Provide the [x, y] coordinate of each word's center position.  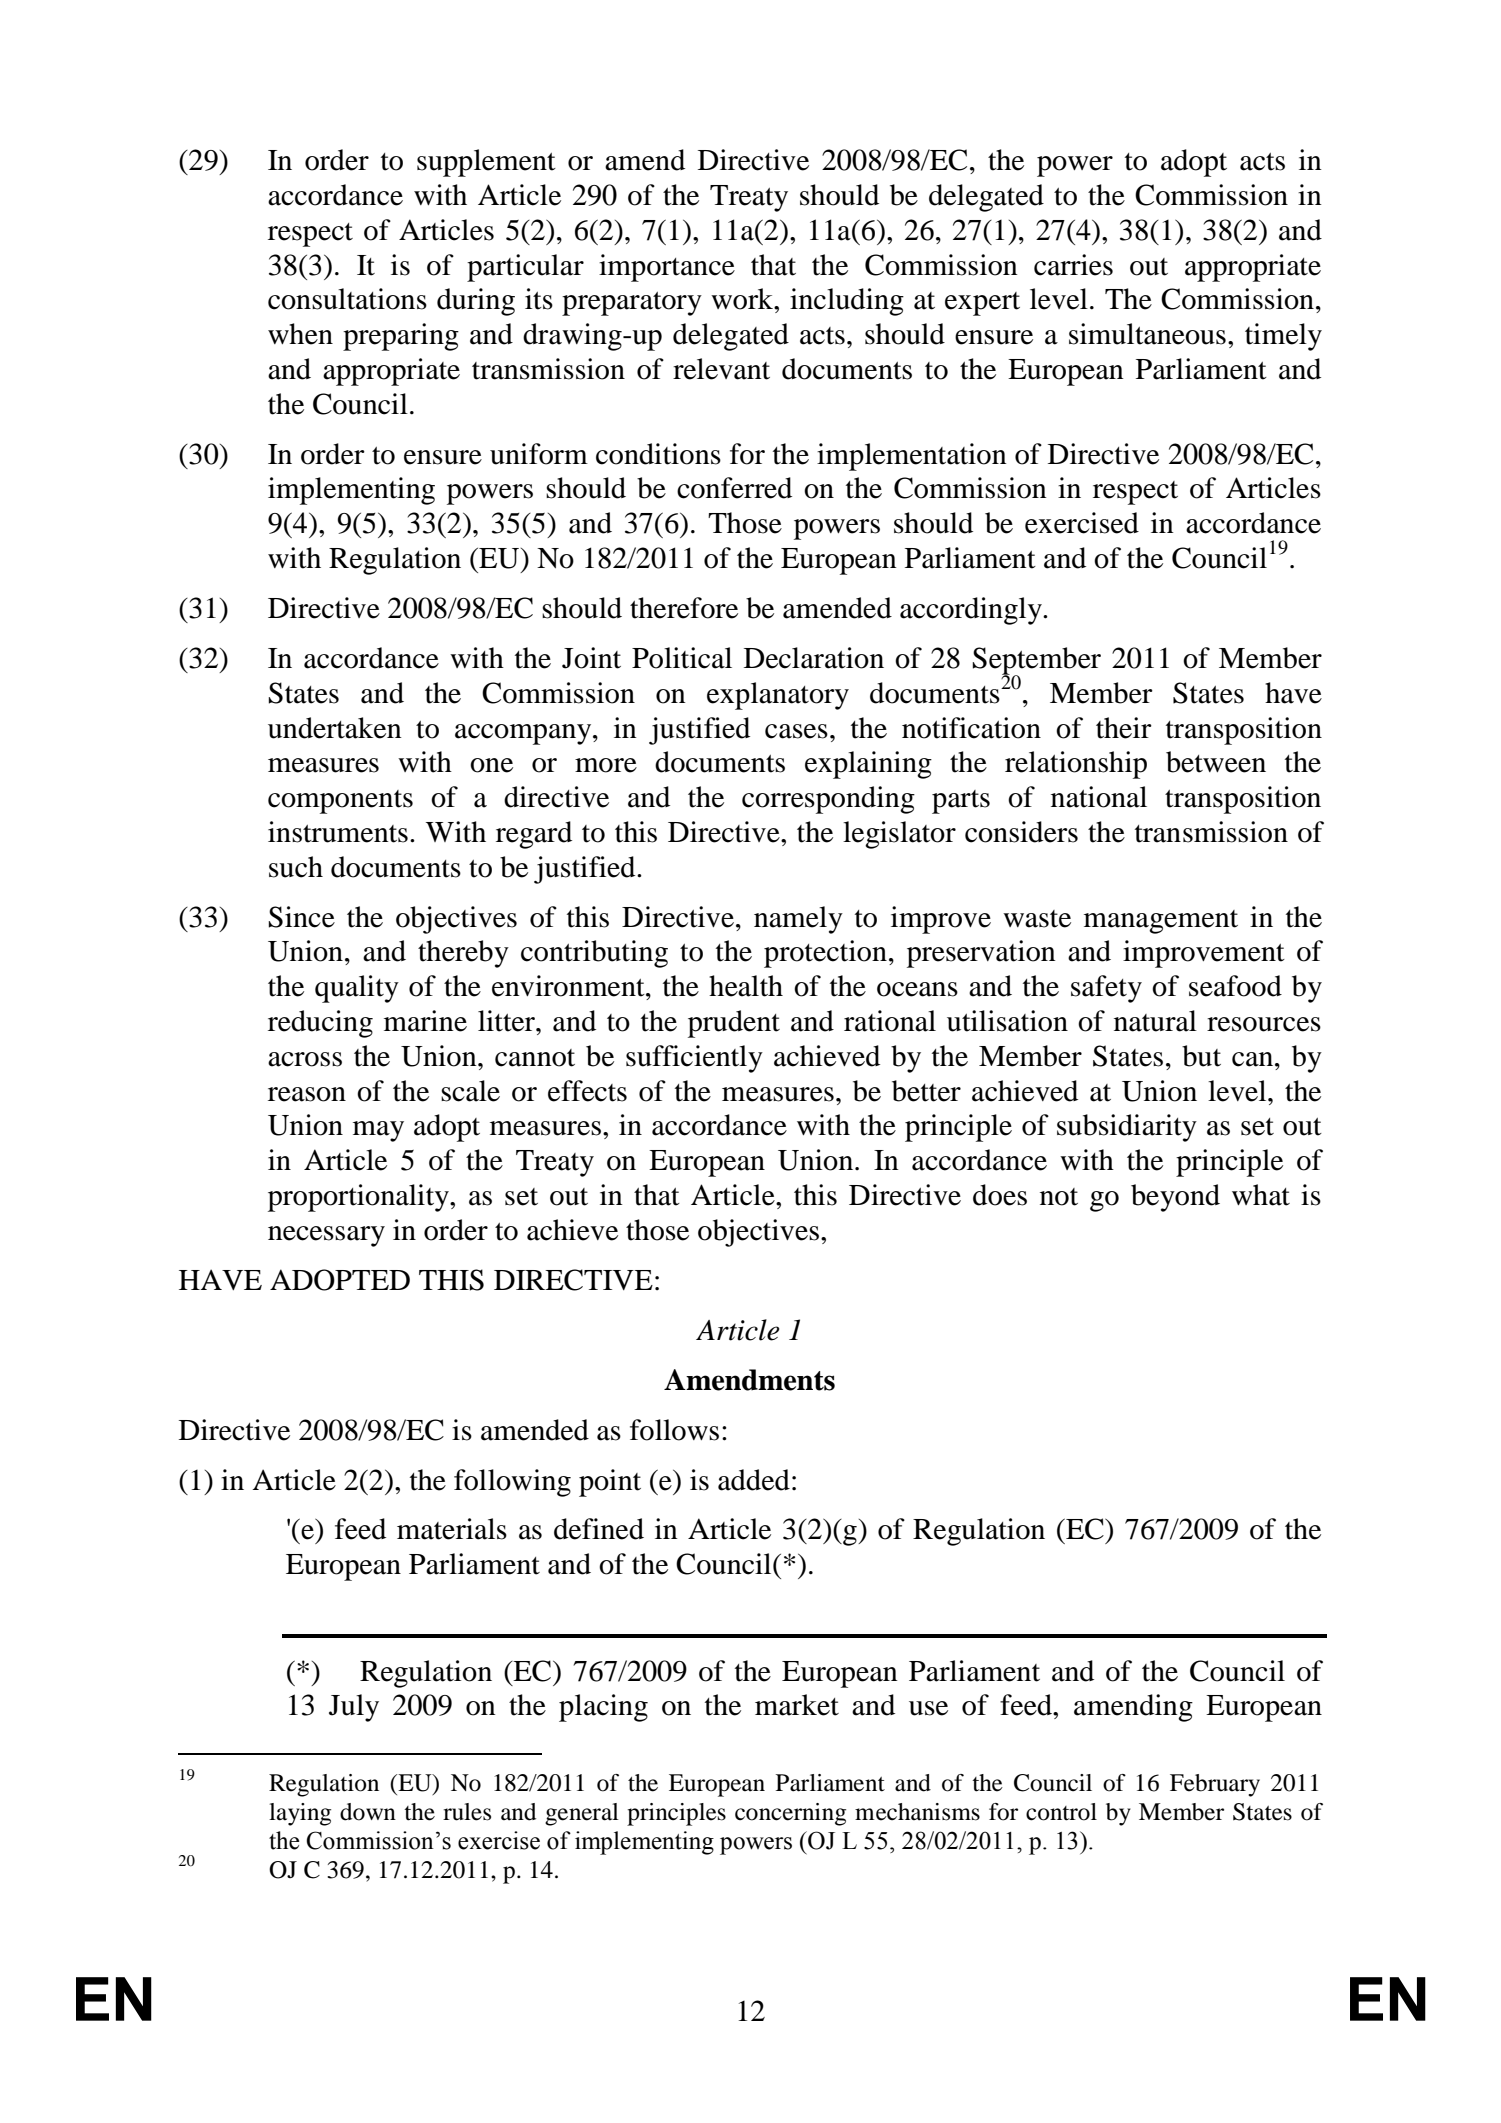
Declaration [814, 658]
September [1037, 662]
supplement [486, 163]
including [847, 302]
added [754, 1480]
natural [1155, 1021]
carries [1073, 265]
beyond [1175, 1198]
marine [425, 1021]
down [368, 1812]
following [512, 1483]
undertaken [335, 728]
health [746, 986]
